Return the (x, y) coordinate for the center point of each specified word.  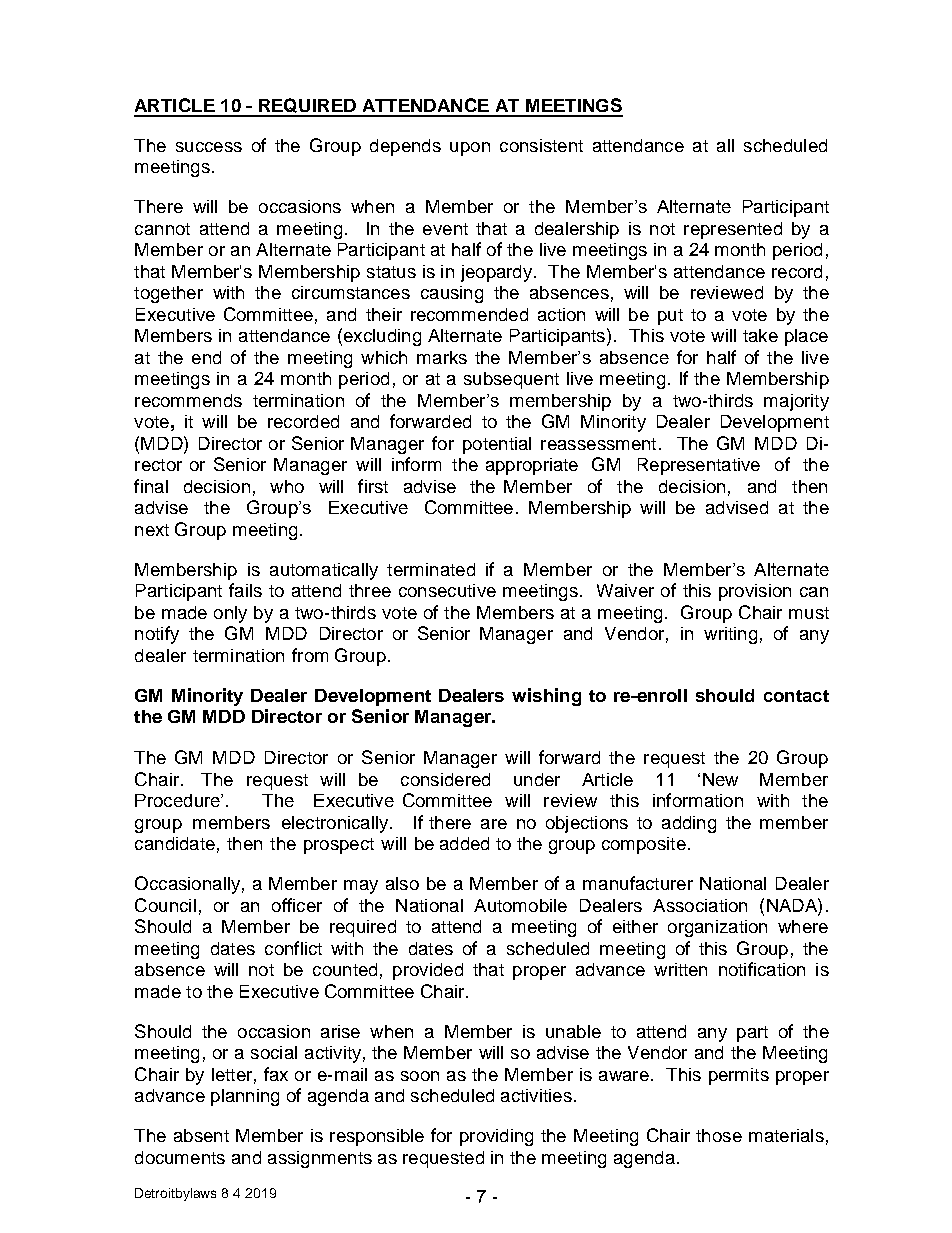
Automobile (520, 905)
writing (730, 635)
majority (796, 402)
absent (201, 1135)
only (230, 614)
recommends (188, 400)
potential (497, 445)
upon (470, 149)
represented (733, 230)
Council (165, 905)
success (209, 147)
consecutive (447, 590)
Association (700, 905)
